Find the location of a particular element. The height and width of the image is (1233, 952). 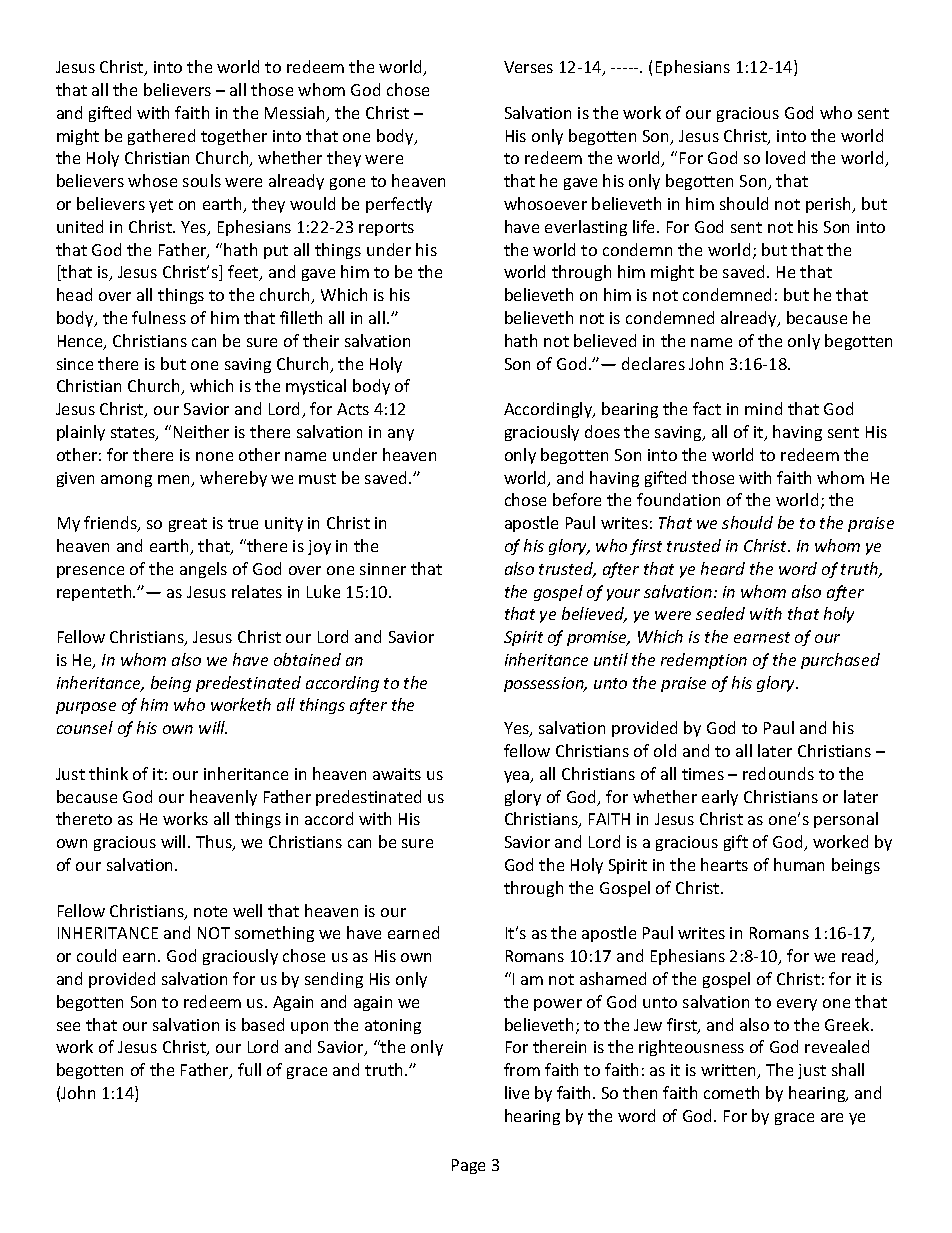

Neither is located at coordinates (201, 431).
